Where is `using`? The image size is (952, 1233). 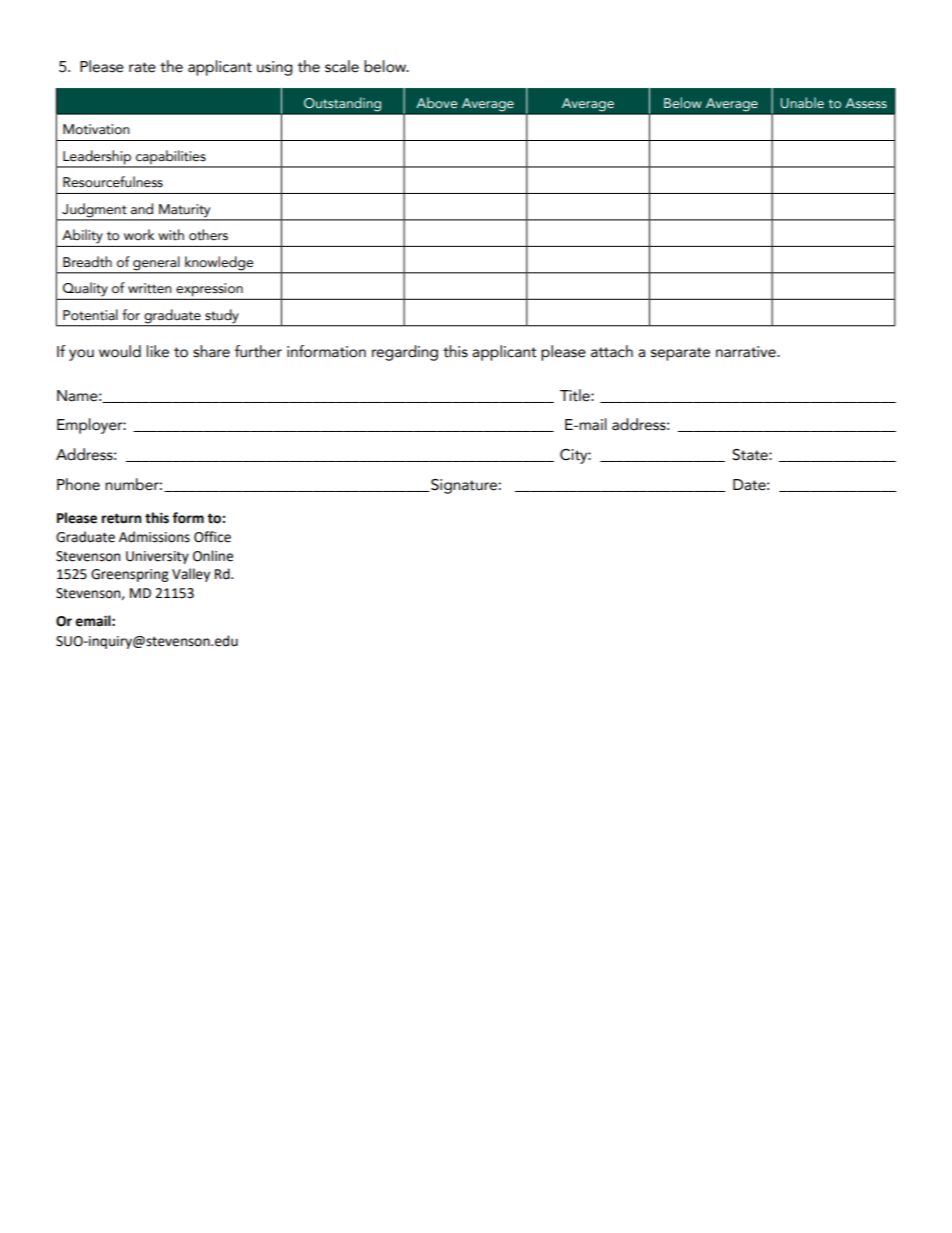 using is located at coordinates (275, 68).
